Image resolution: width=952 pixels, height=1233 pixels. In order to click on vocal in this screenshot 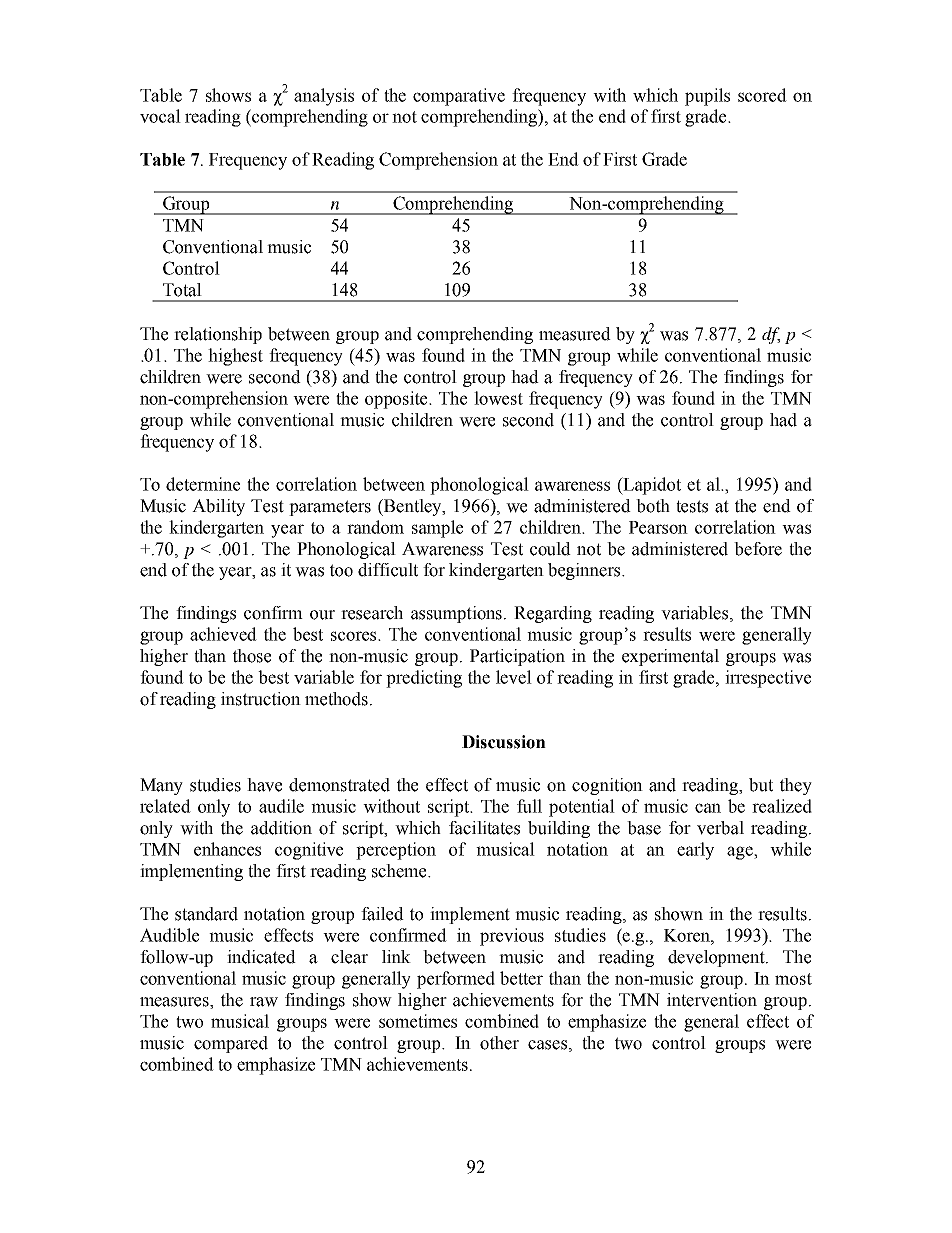, I will do `click(160, 116)`.
